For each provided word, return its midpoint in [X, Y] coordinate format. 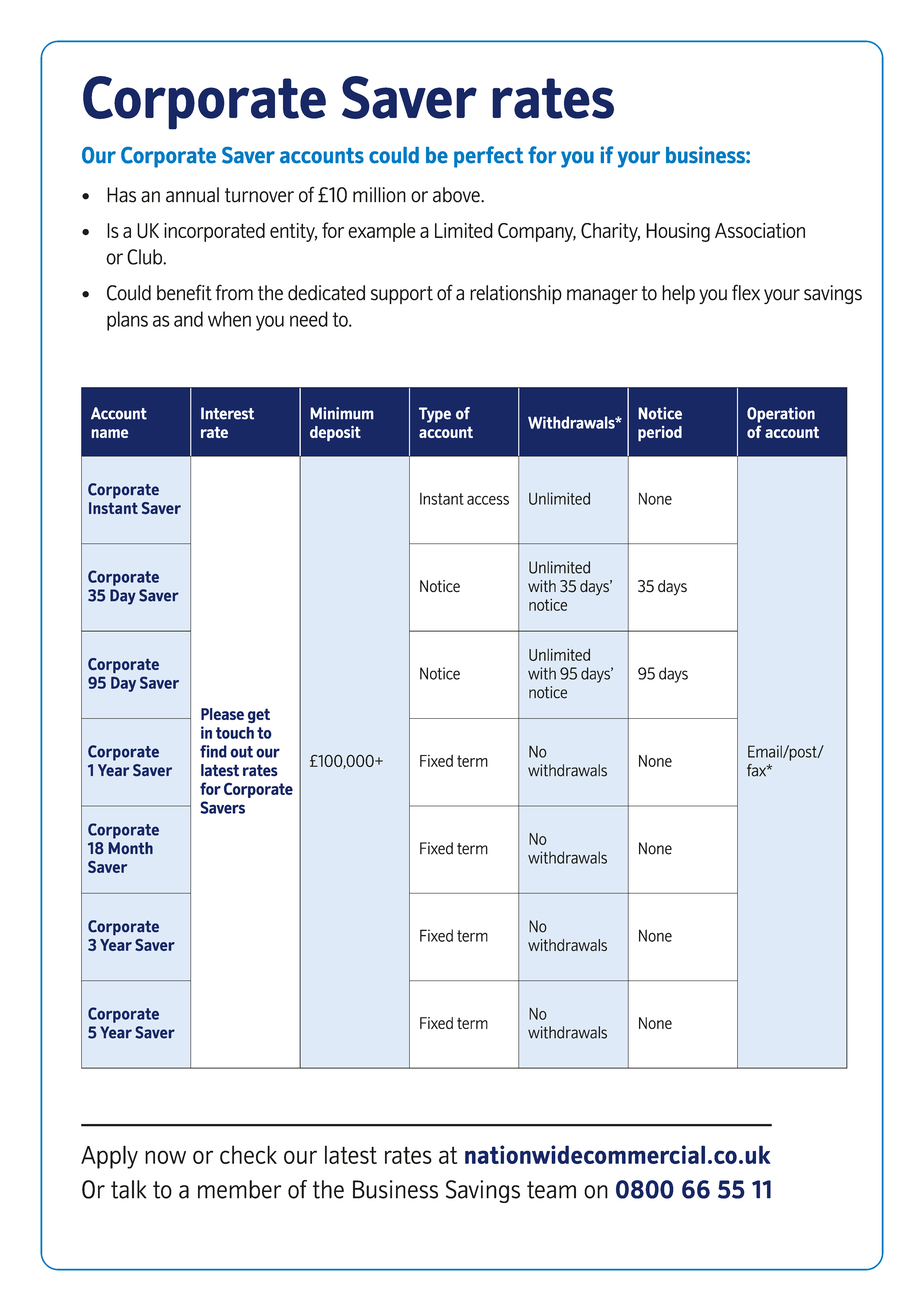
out [241, 752]
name [109, 433]
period [660, 434]
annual [192, 195]
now [165, 1157]
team [551, 1190]
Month [130, 848]
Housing [678, 232]
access [488, 500]
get [259, 715]
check [248, 1154]
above [457, 195]
